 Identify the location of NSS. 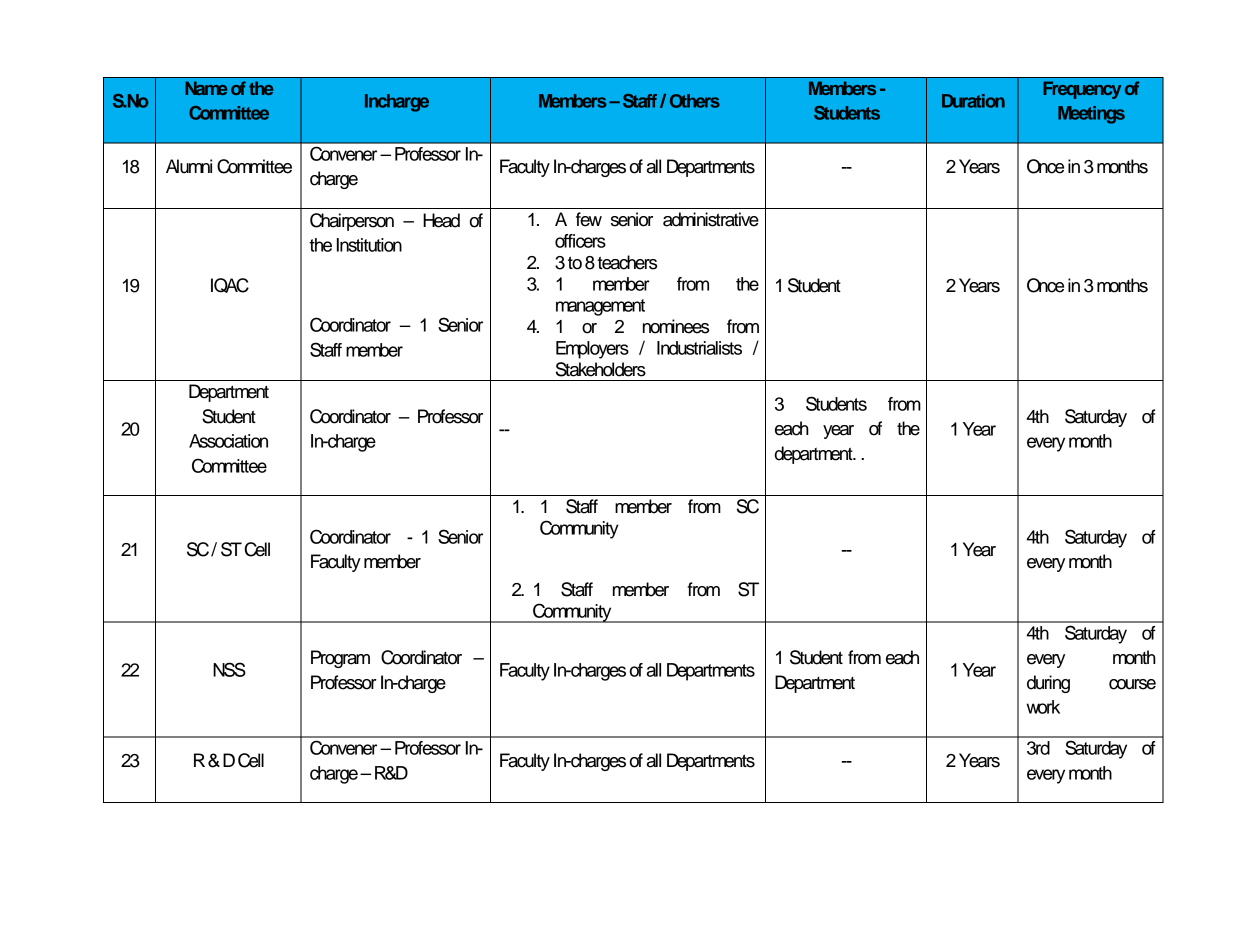
(229, 669).
